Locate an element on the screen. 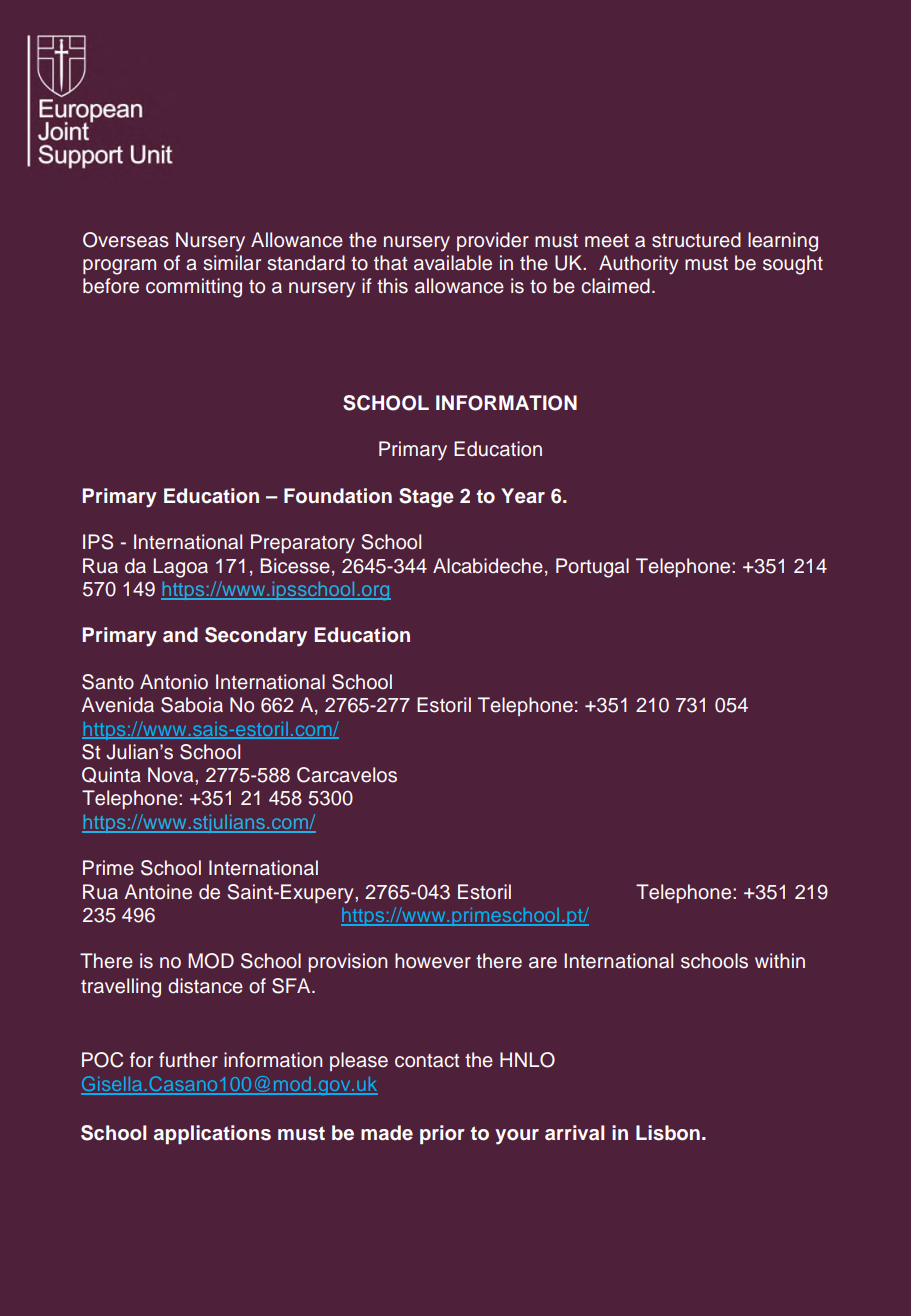 This screenshot has width=911, height=1316. Portugal is located at coordinates (592, 568).
